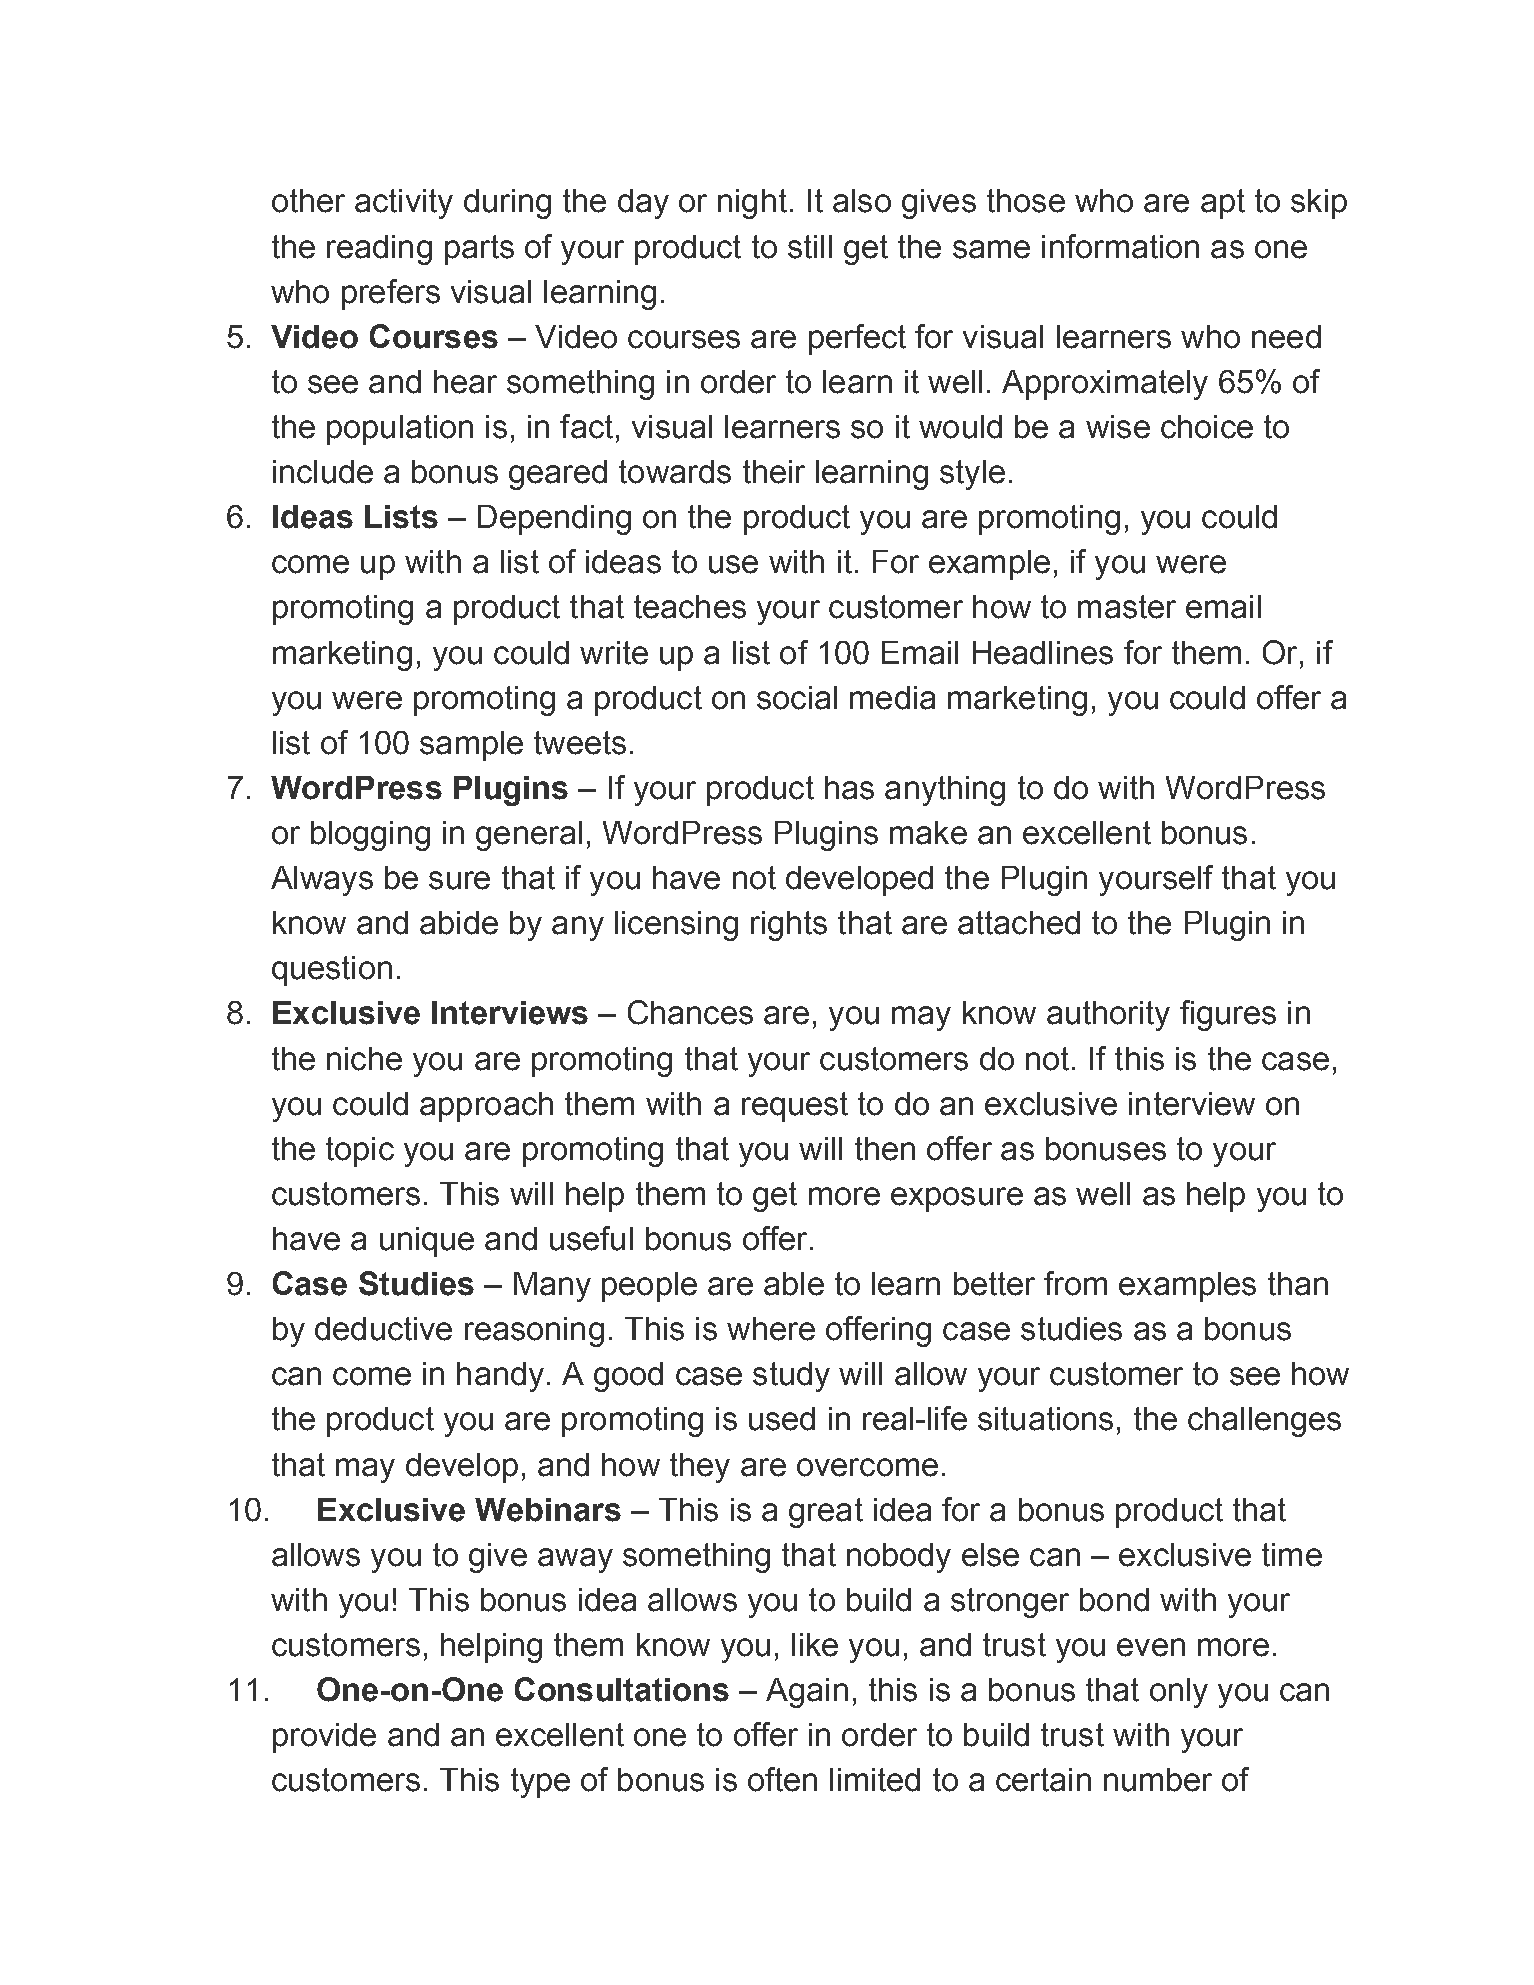  What do you see at coordinates (791, 1377) in the screenshot?
I see `study` at bounding box center [791, 1377].
